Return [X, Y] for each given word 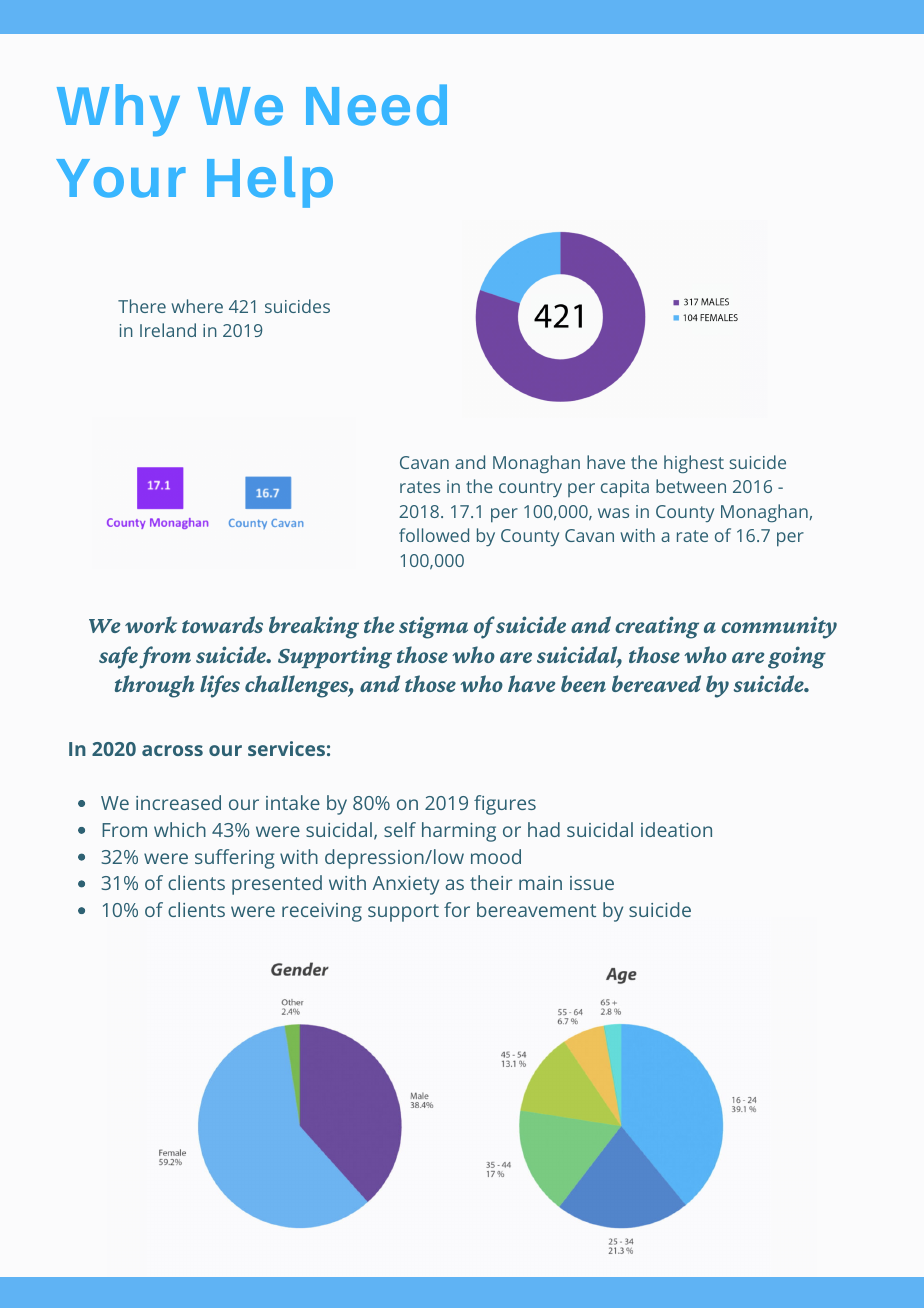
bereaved [656, 683]
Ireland [168, 330]
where [197, 306]
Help [270, 182]
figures [505, 805]
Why [118, 110]
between [691, 486]
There [142, 306]
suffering [234, 859]
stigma [433, 627]
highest [694, 464]
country [530, 489]
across [172, 750]
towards [222, 624]
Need [376, 105]
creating [657, 627]
